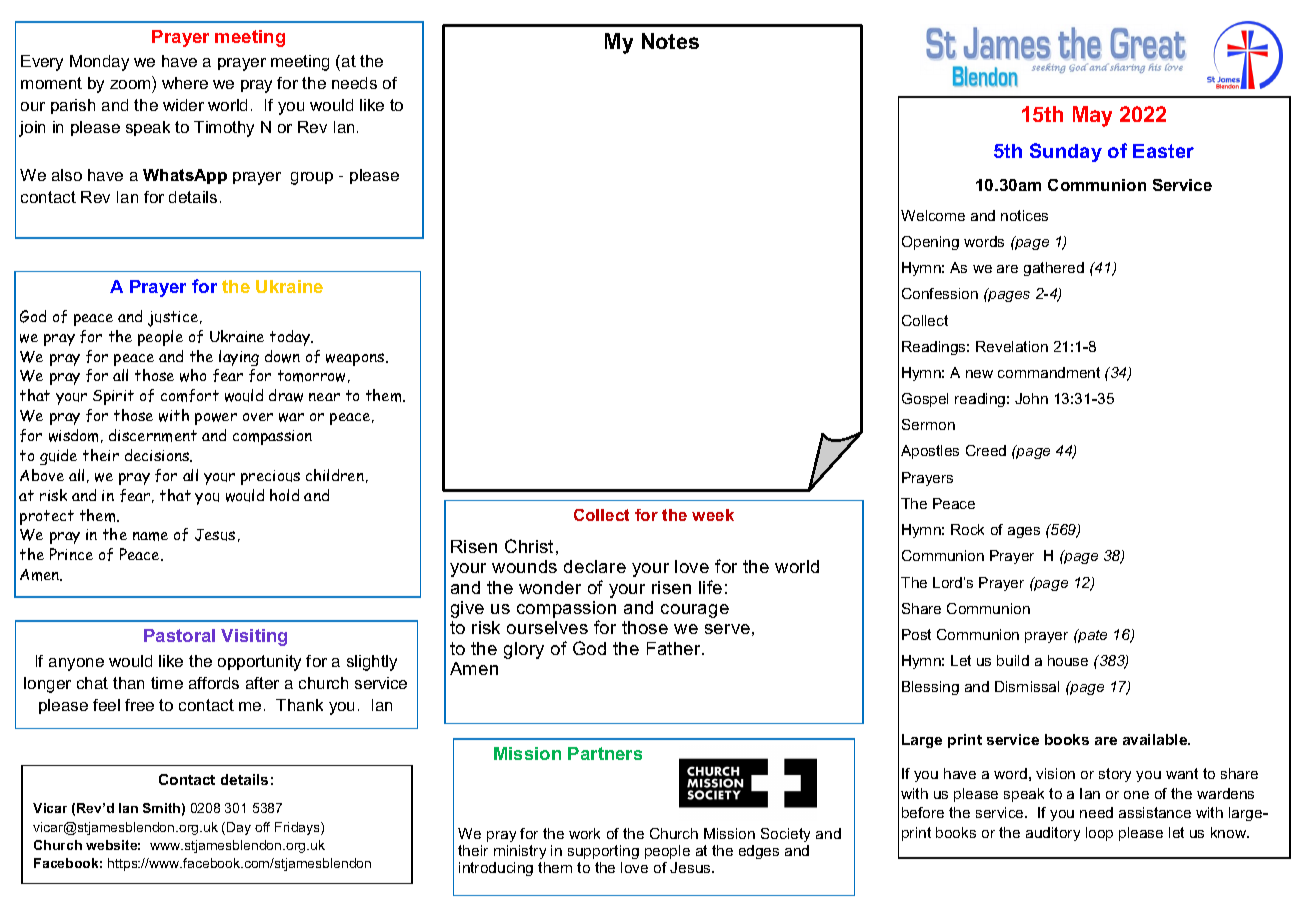 The width and height of the document is (1308, 924). What do you see at coordinates (262, 827) in the document?
I see `off` at bounding box center [262, 827].
